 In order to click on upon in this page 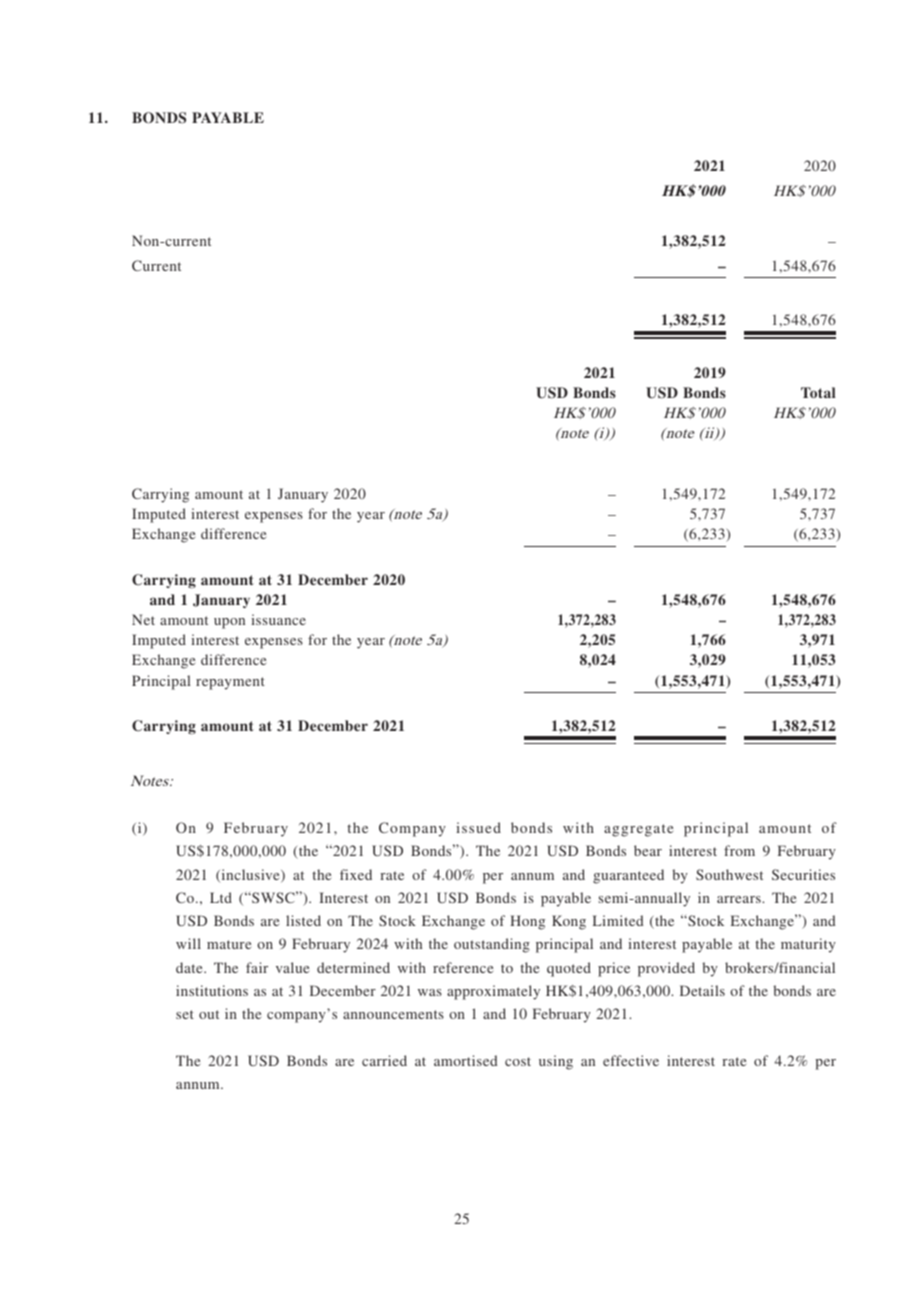, I will do `click(229, 623)`.
